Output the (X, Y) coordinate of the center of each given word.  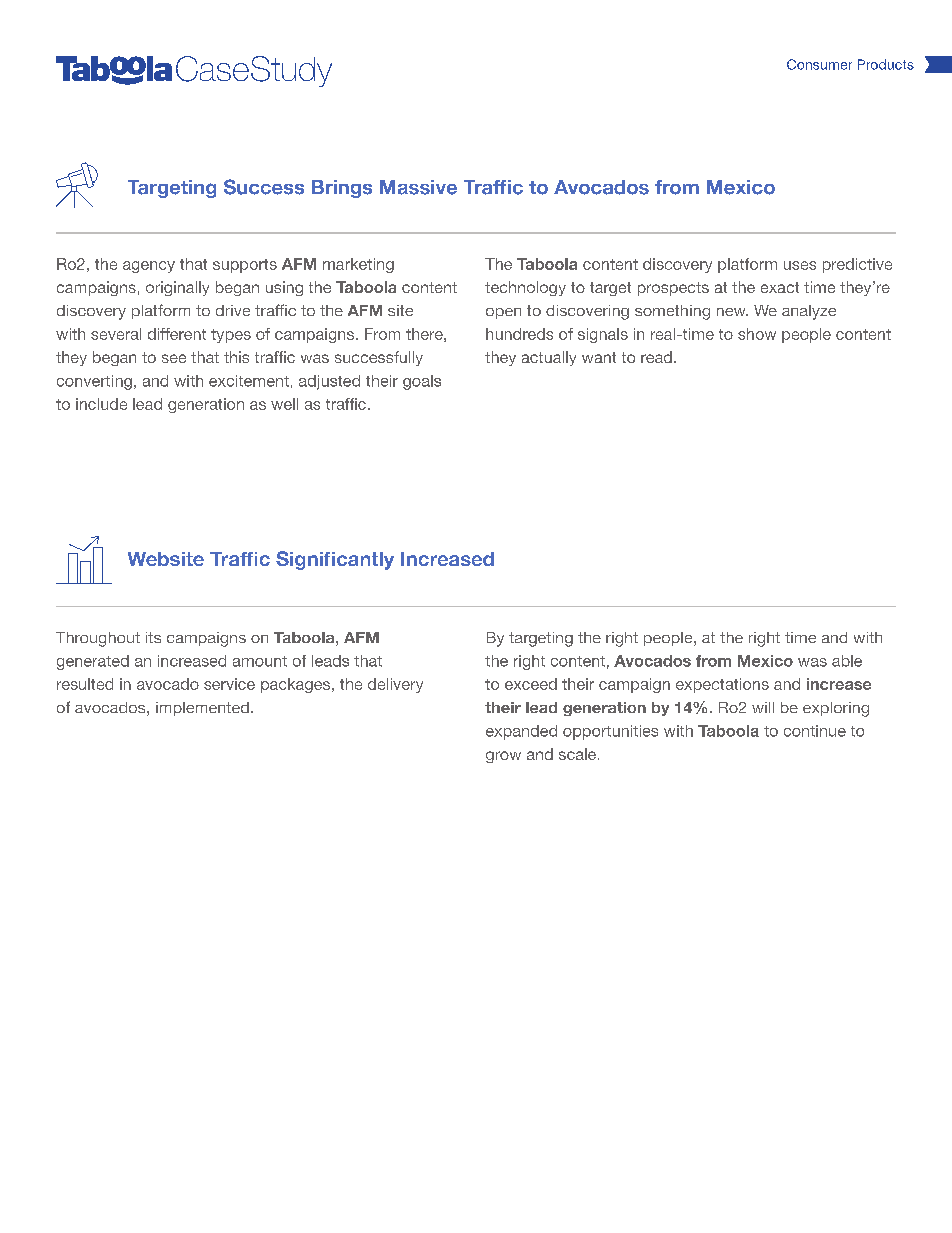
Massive (418, 187)
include (101, 404)
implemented (202, 709)
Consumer (819, 64)
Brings (342, 189)
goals (422, 382)
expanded (521, 732)
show (757, 334)
